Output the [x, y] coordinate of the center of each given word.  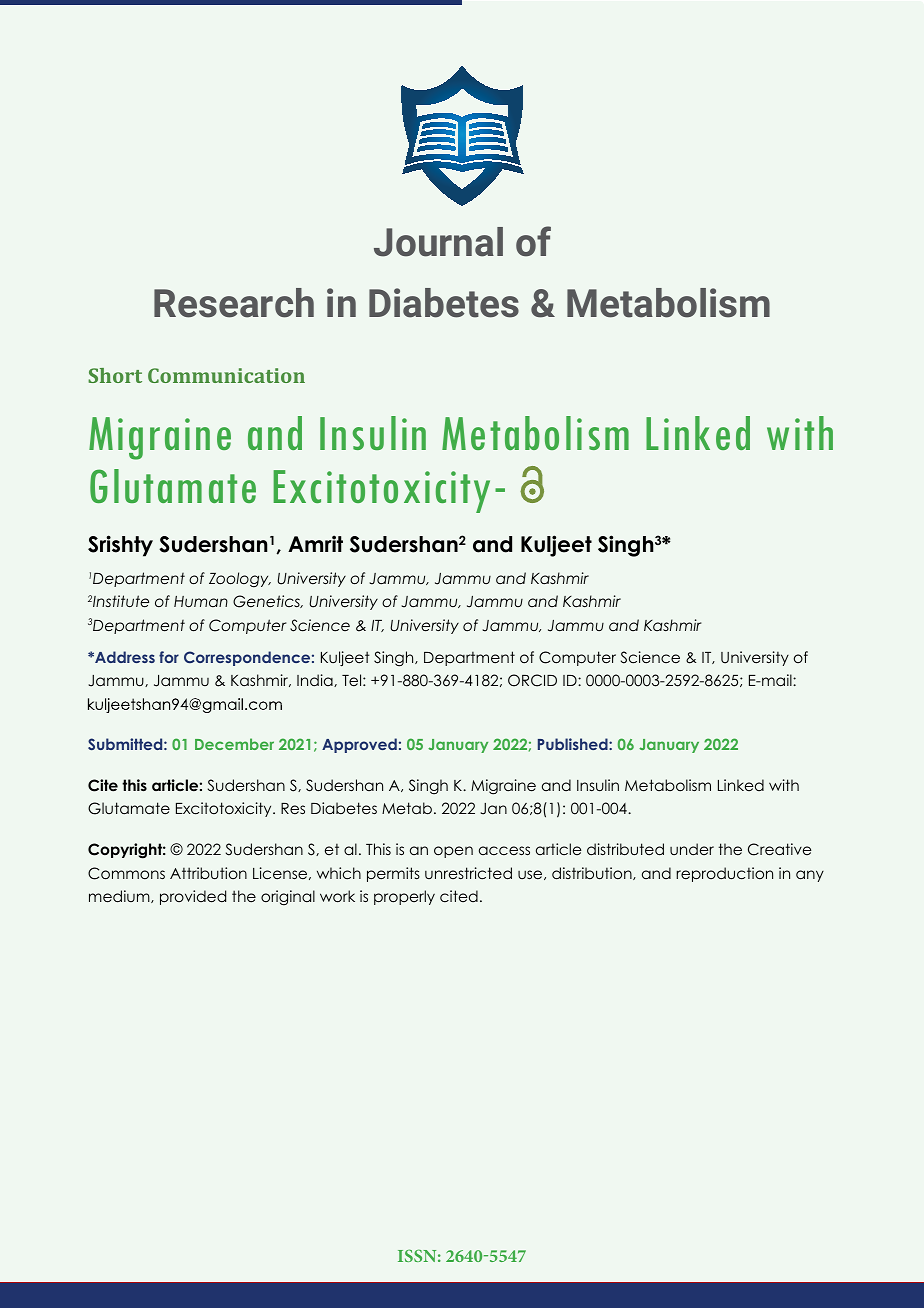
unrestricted [468, 873]
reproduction [724, 874]
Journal [438, 242]
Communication [226, 375]
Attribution [208, 873]
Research [234, 303]
